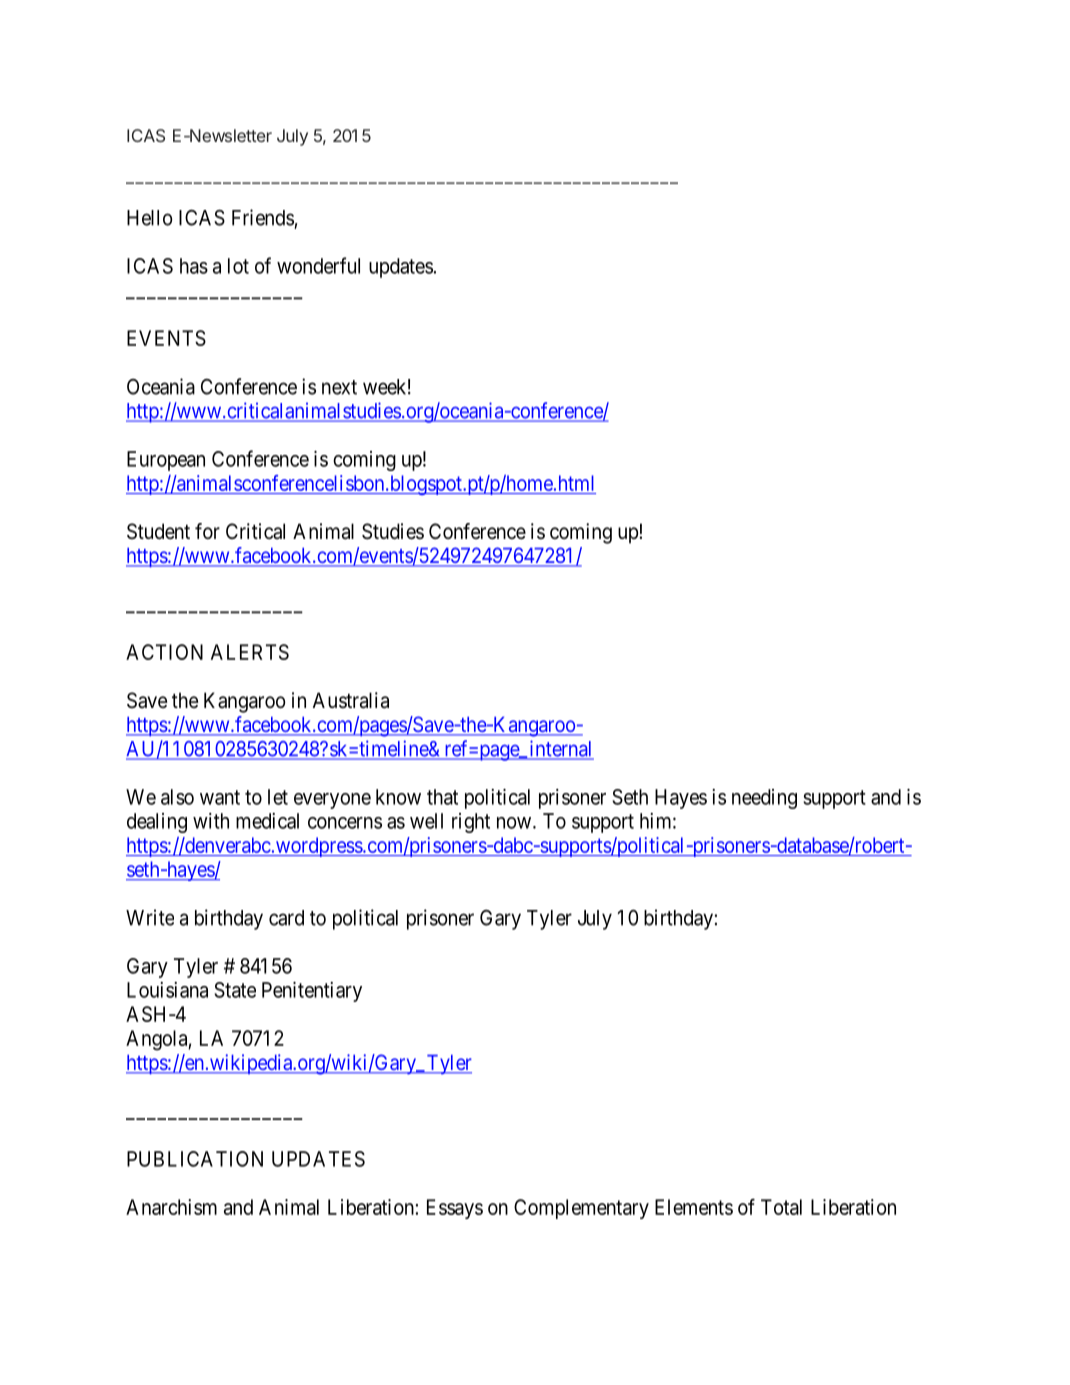 The width and height of the screenshot is (1070, 1385). I want to click on well, so click(426, 821).
